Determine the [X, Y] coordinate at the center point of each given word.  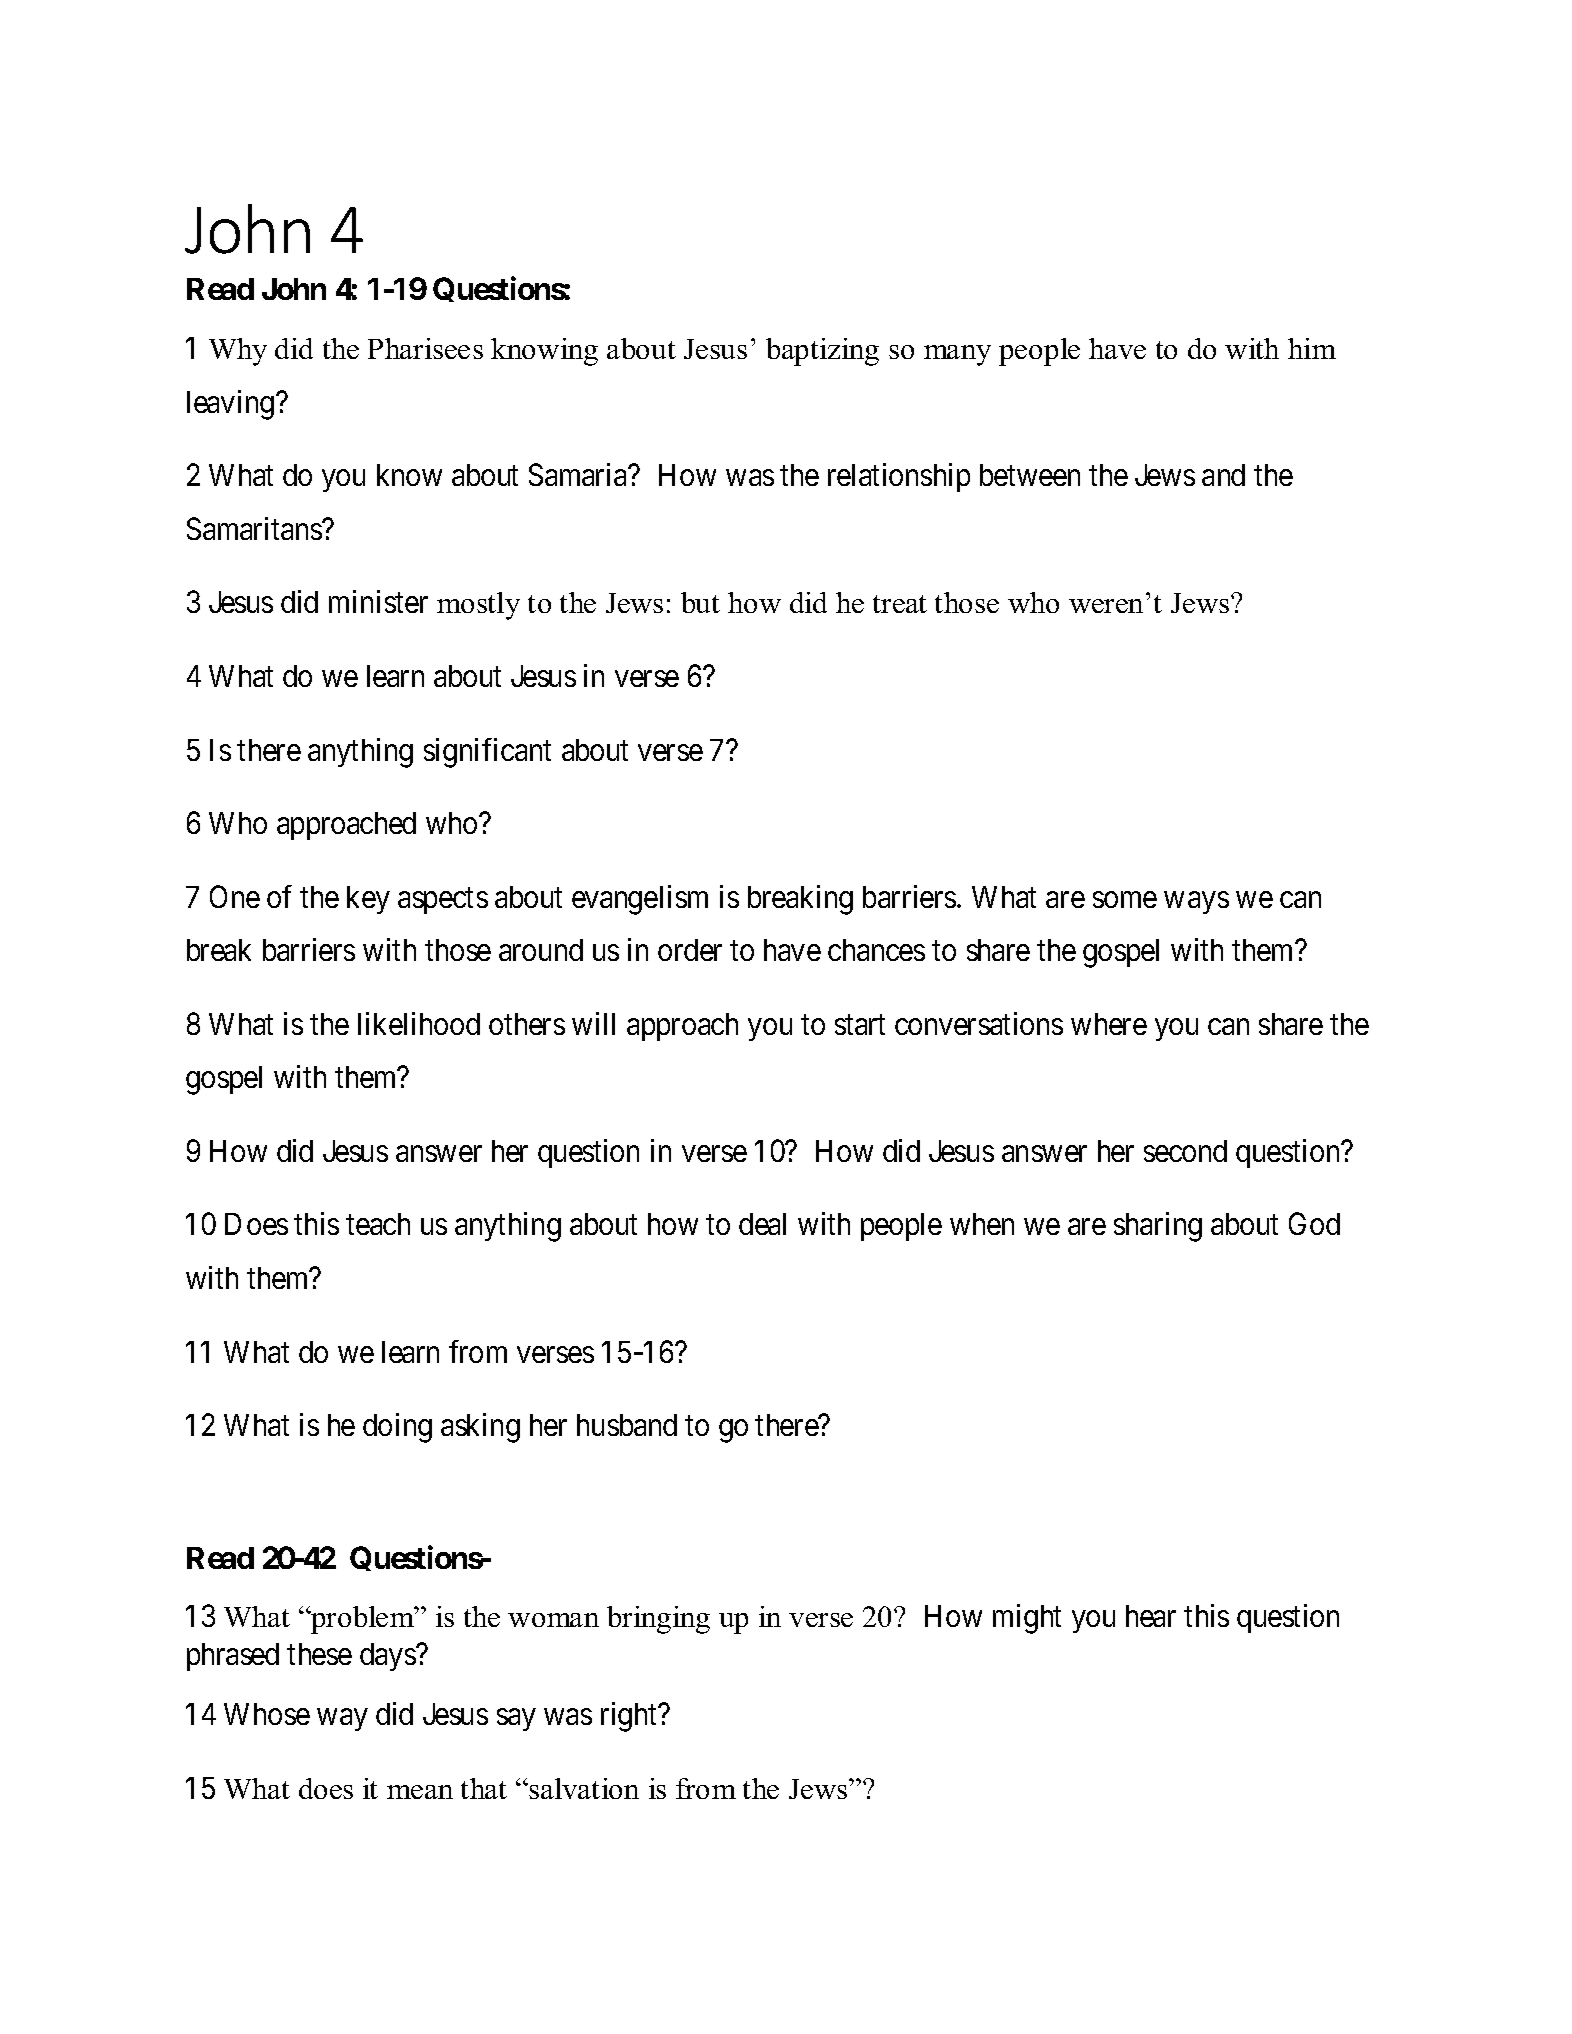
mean [420, 1792]
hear [1151, 1616]
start [860, 1025]
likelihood [419, 1023]
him [1312, 348]
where [1109, 1024]
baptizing [822, 352]
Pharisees [425, 348]
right [630, 1717]
